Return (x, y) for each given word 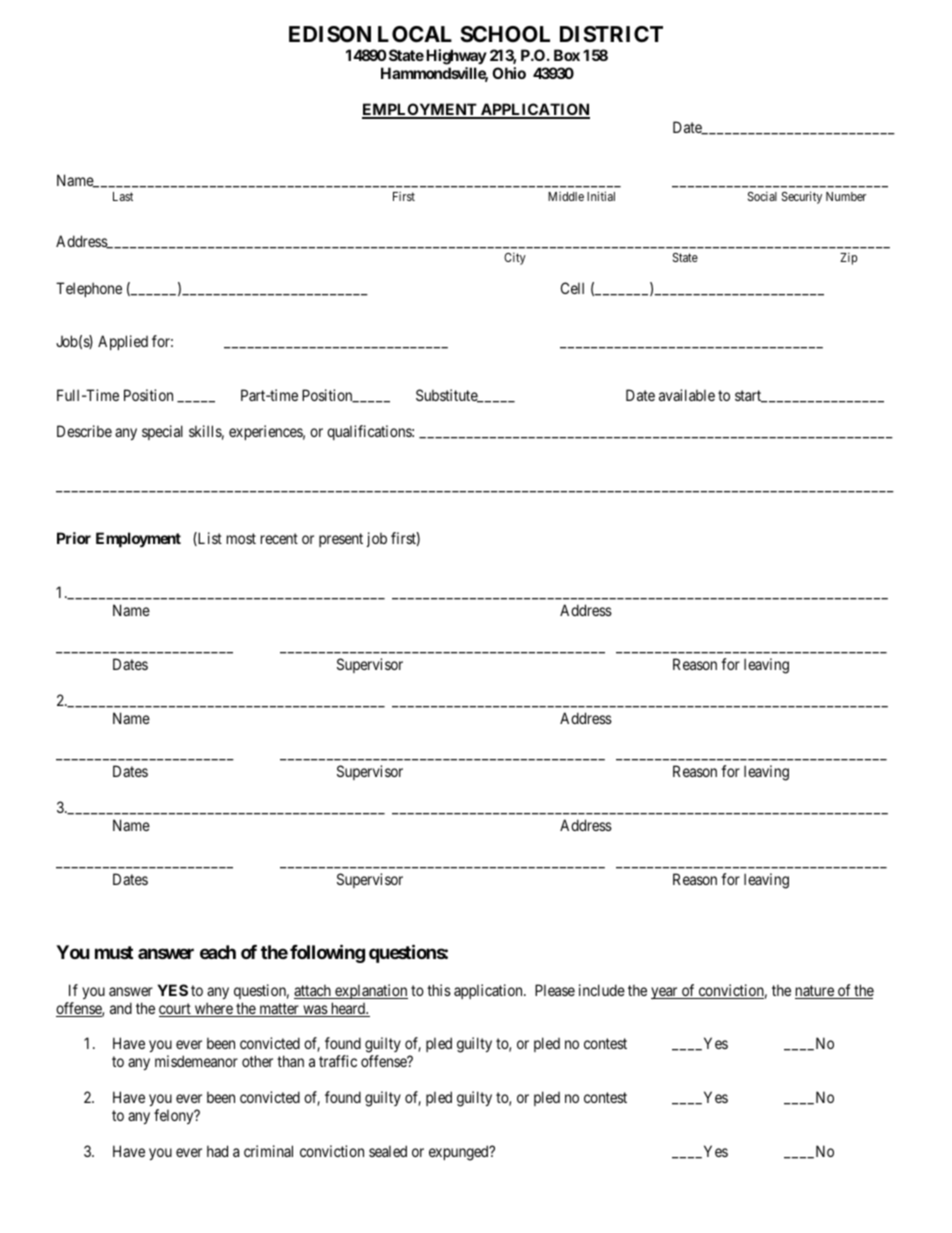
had (217, 1151)
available (687, 395)
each (218, 952)
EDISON (330, 34)
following (327, 953)
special (162, 432)
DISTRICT (611, 34)
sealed (388, 1151)
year (665, 993)
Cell (572, 288)
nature (815, 992)
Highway (456, 57)
